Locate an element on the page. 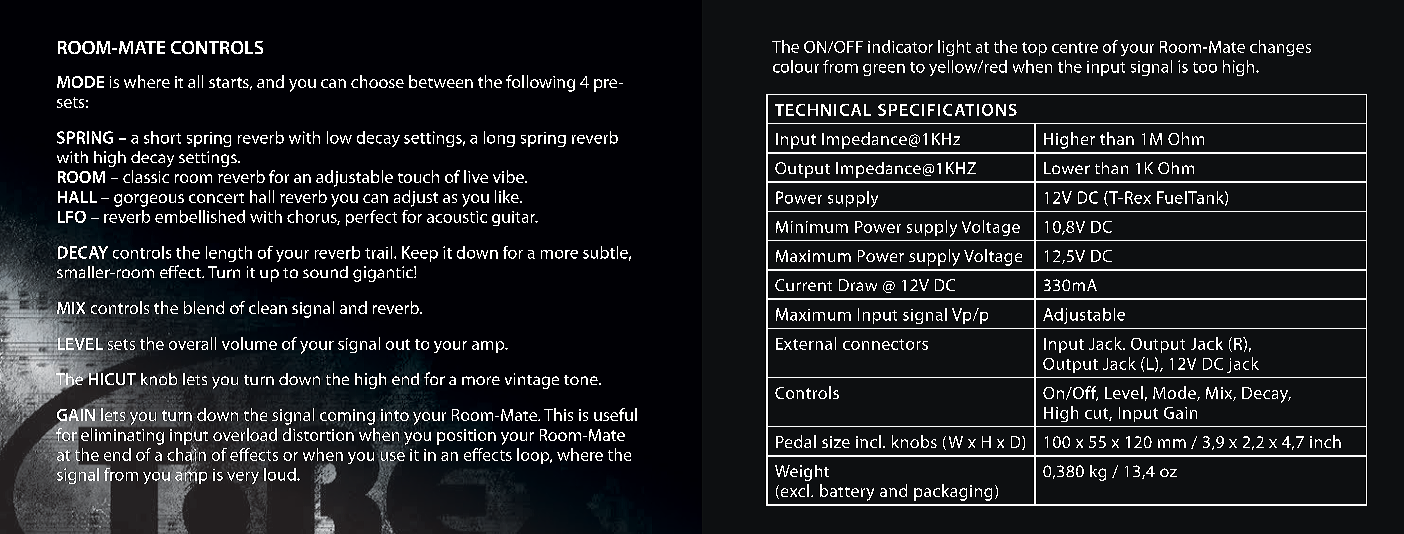 The width and height of the document is (1404, 534). Lower is located at coordinates (1067, 168).
